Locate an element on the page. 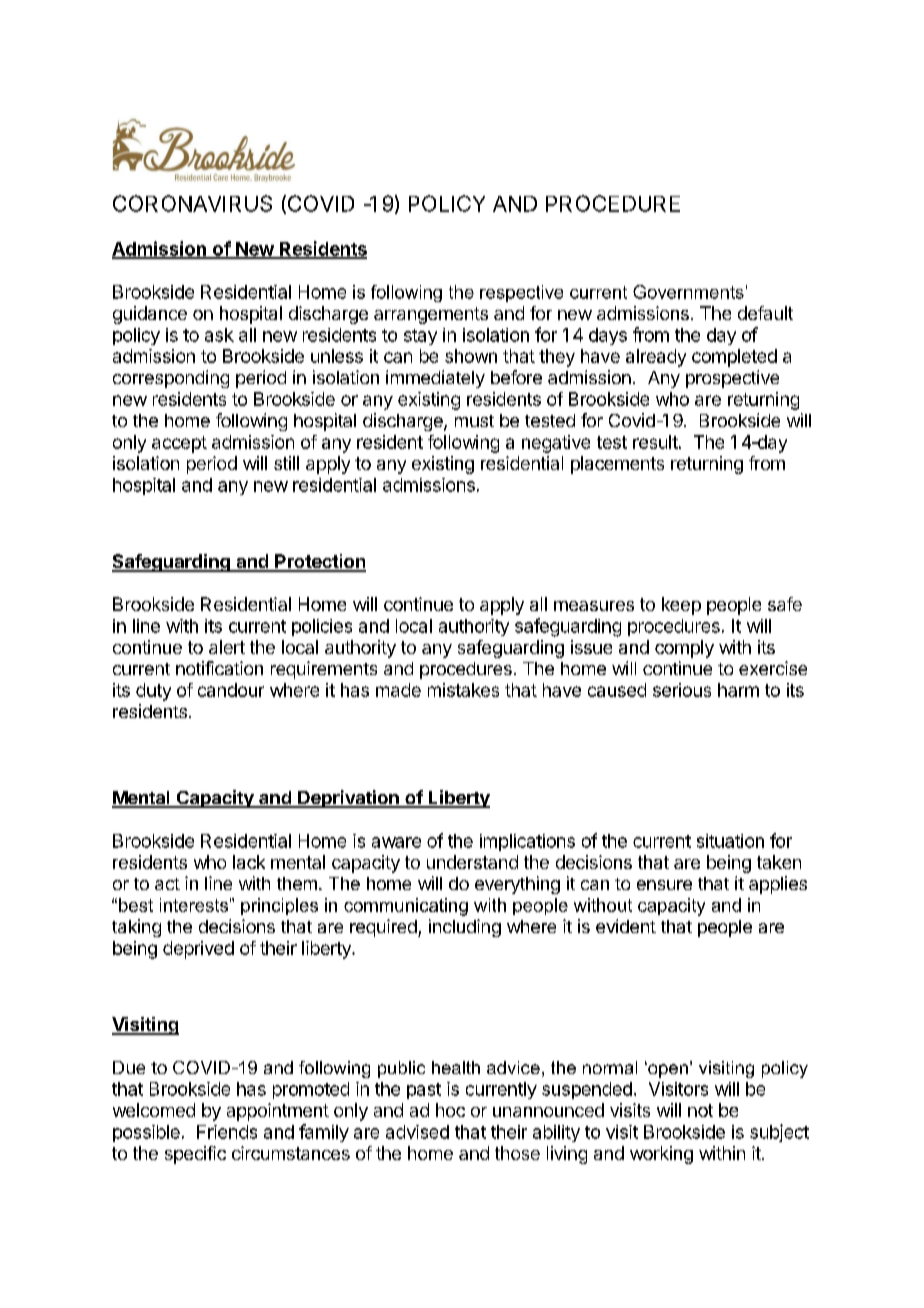 Image resolution: width=924 pixels, height=1308 pixels. notification is located at coordinates (219, 668).
